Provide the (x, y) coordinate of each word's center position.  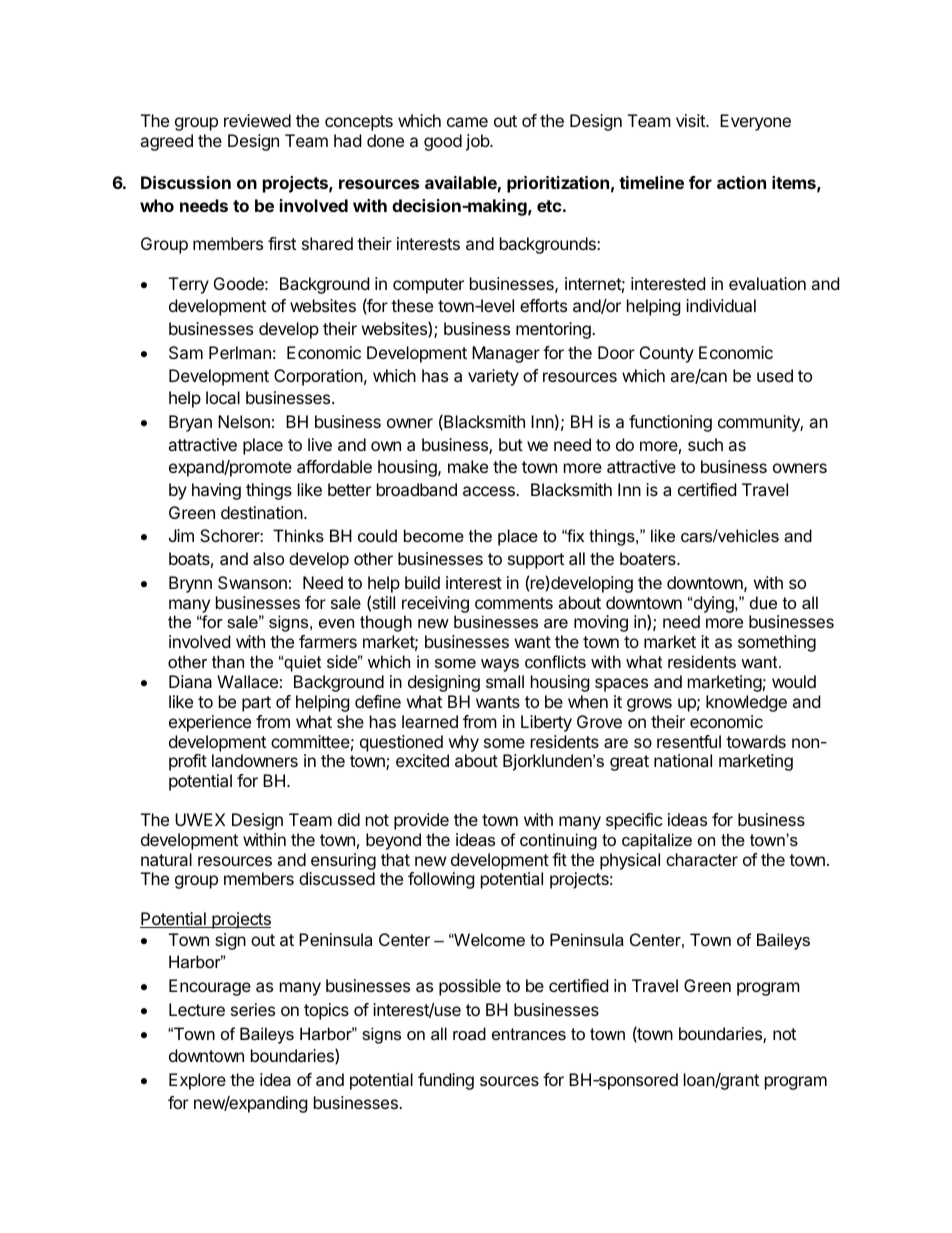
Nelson (244, 421)
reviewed (257, 120)
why (464, 743)
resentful (689, 741)
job (478, 142)
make (468, 466)
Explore (197, 1081)
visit (691, 120)
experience (210, 723)
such (705, 444)
